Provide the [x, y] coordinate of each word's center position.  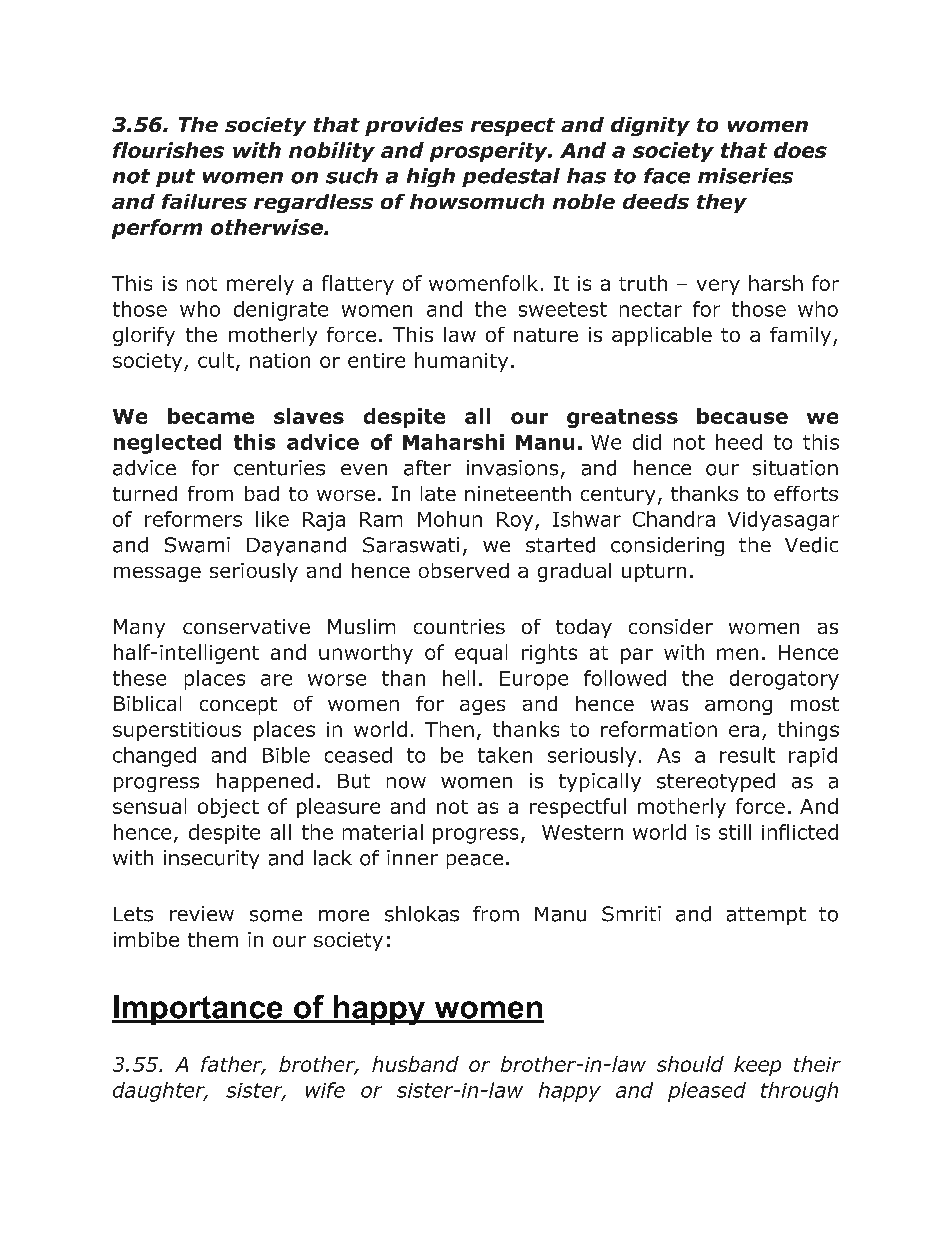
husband [415, 1064]
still [735, 832]
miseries [745, 176]
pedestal [511, 177]
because [742, 416]
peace [475, 861]
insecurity [211, 859]
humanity [461, 362]
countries [459, 626]
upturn [654, 573]
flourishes [168, 150]
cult [216, 360]
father [233, 1065]
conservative [246, 626]
